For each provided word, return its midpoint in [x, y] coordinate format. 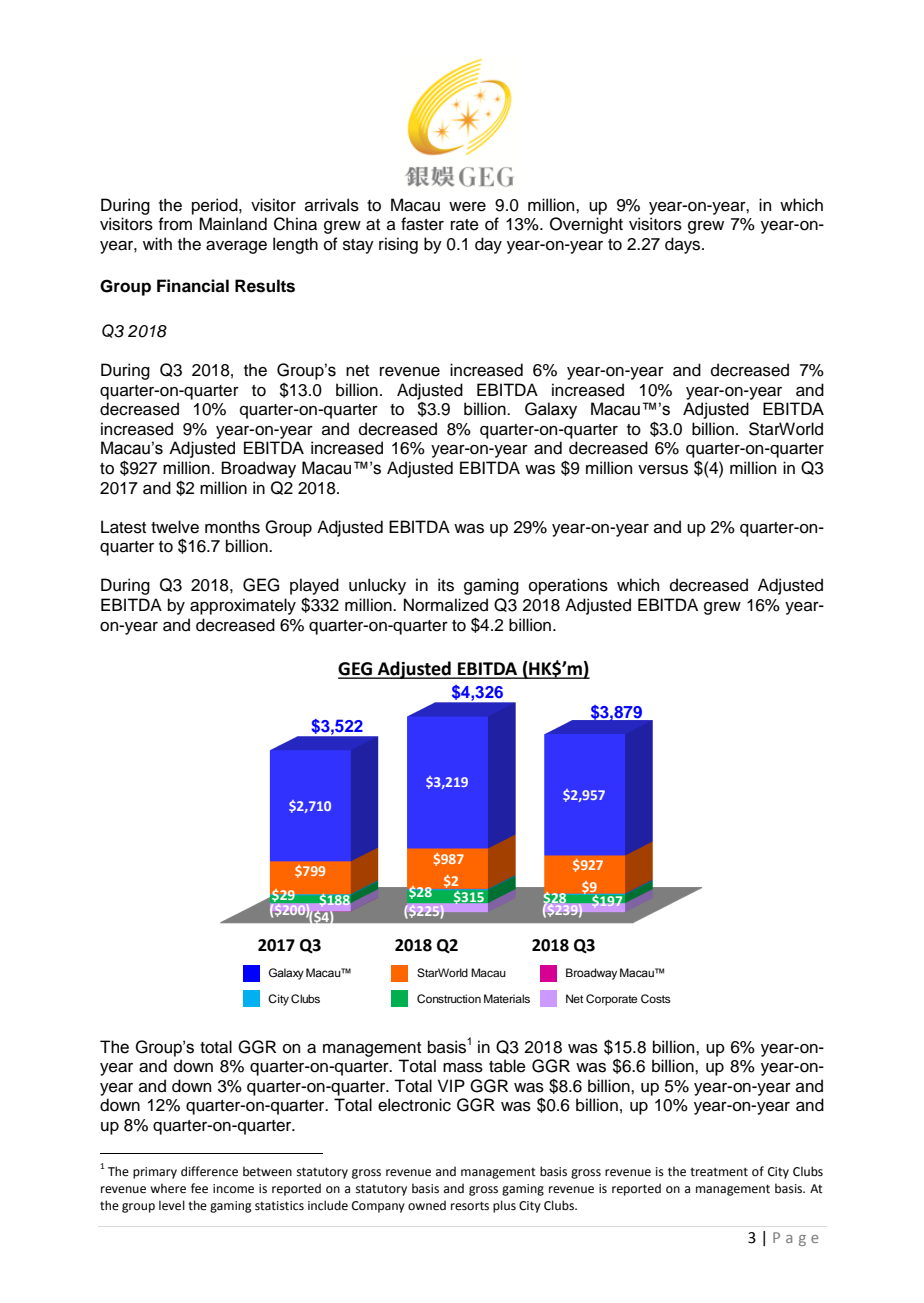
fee [199, 1188]
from [175, 224]
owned [427, 1205]
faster [422, 224]
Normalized [446, 605]
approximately [243, 606]
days [684, 245]
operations [568, 586]
